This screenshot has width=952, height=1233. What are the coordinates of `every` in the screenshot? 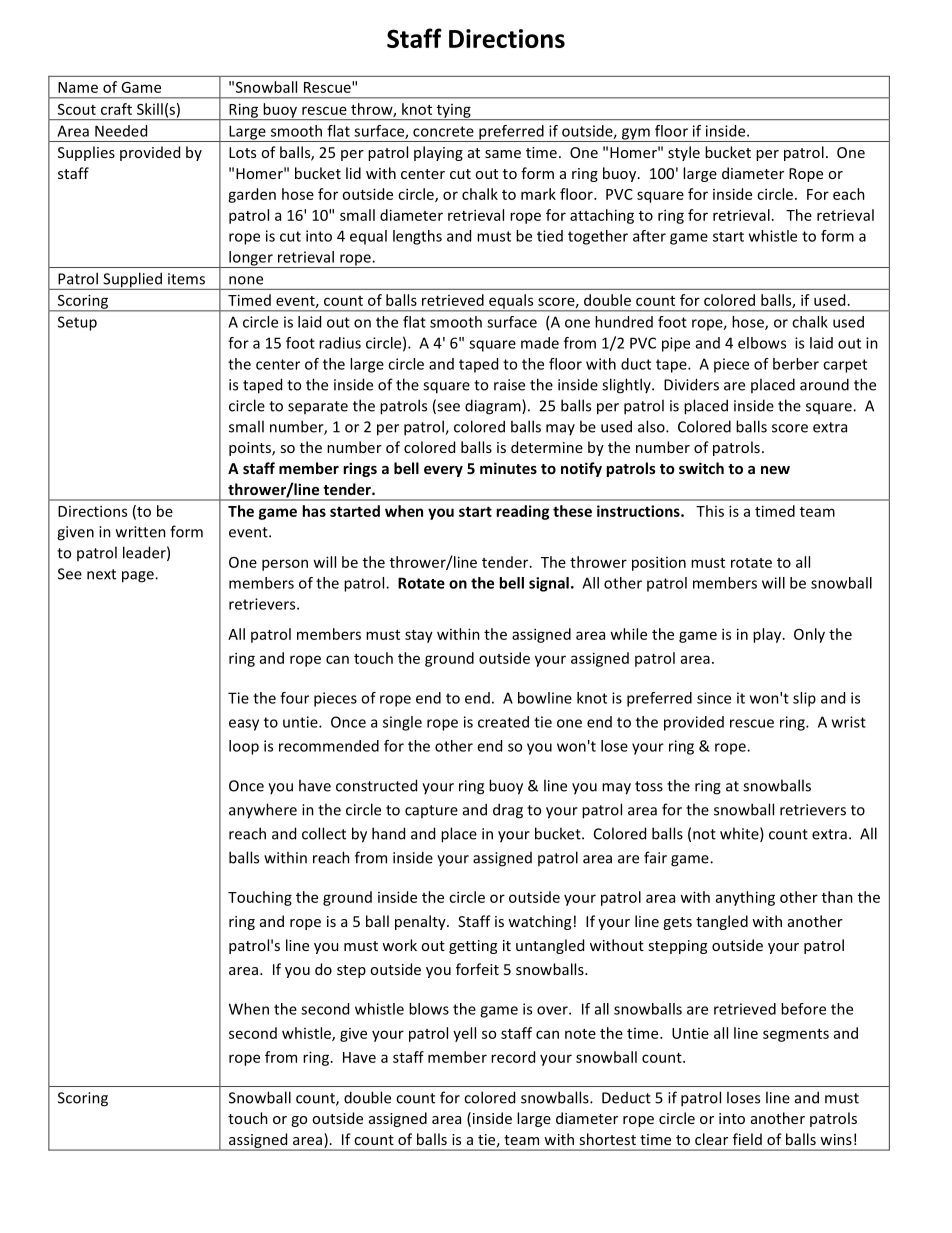 It's located at (443, 471).
